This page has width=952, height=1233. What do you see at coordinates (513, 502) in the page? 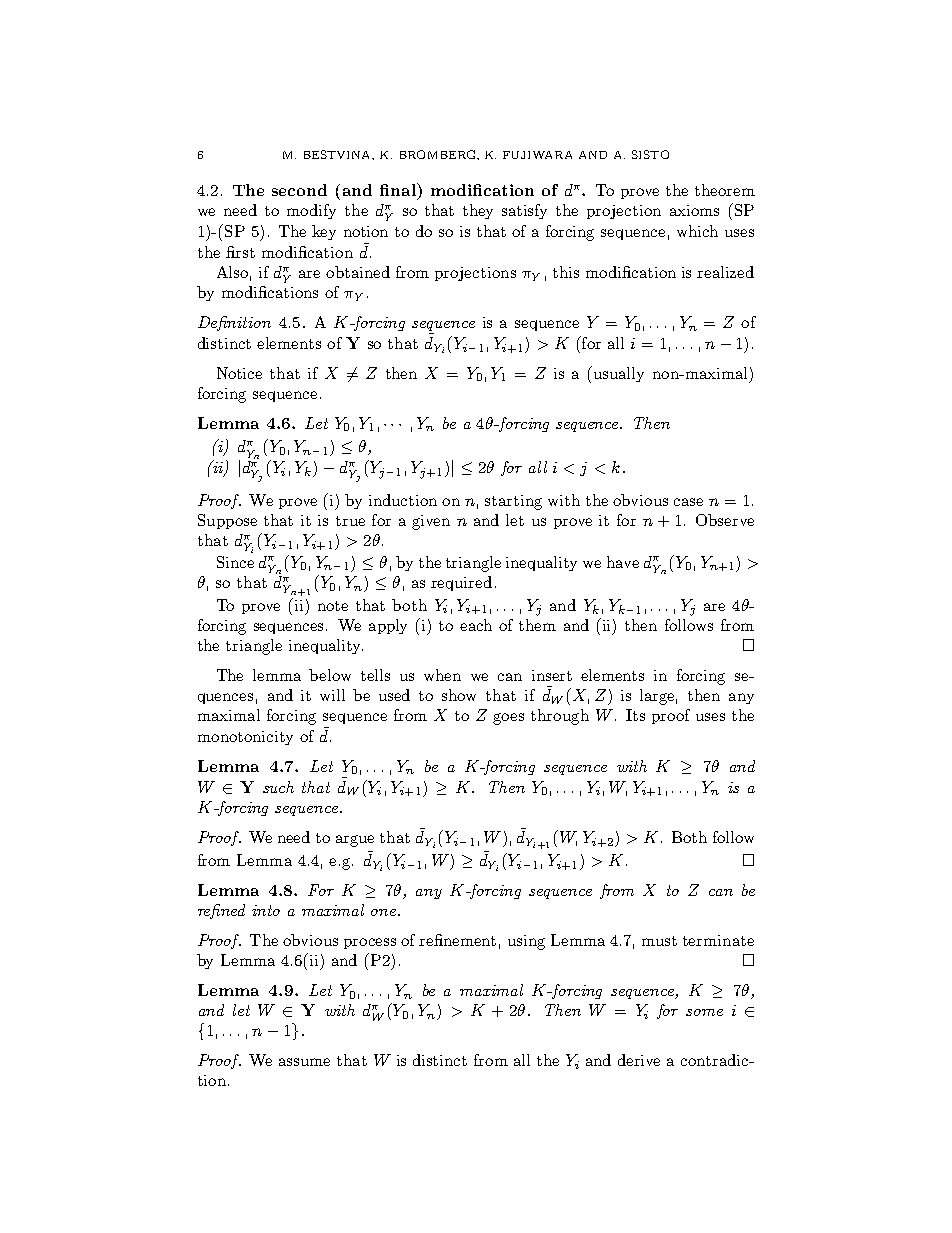
I see `starting` at bounding box center [513, 502].
